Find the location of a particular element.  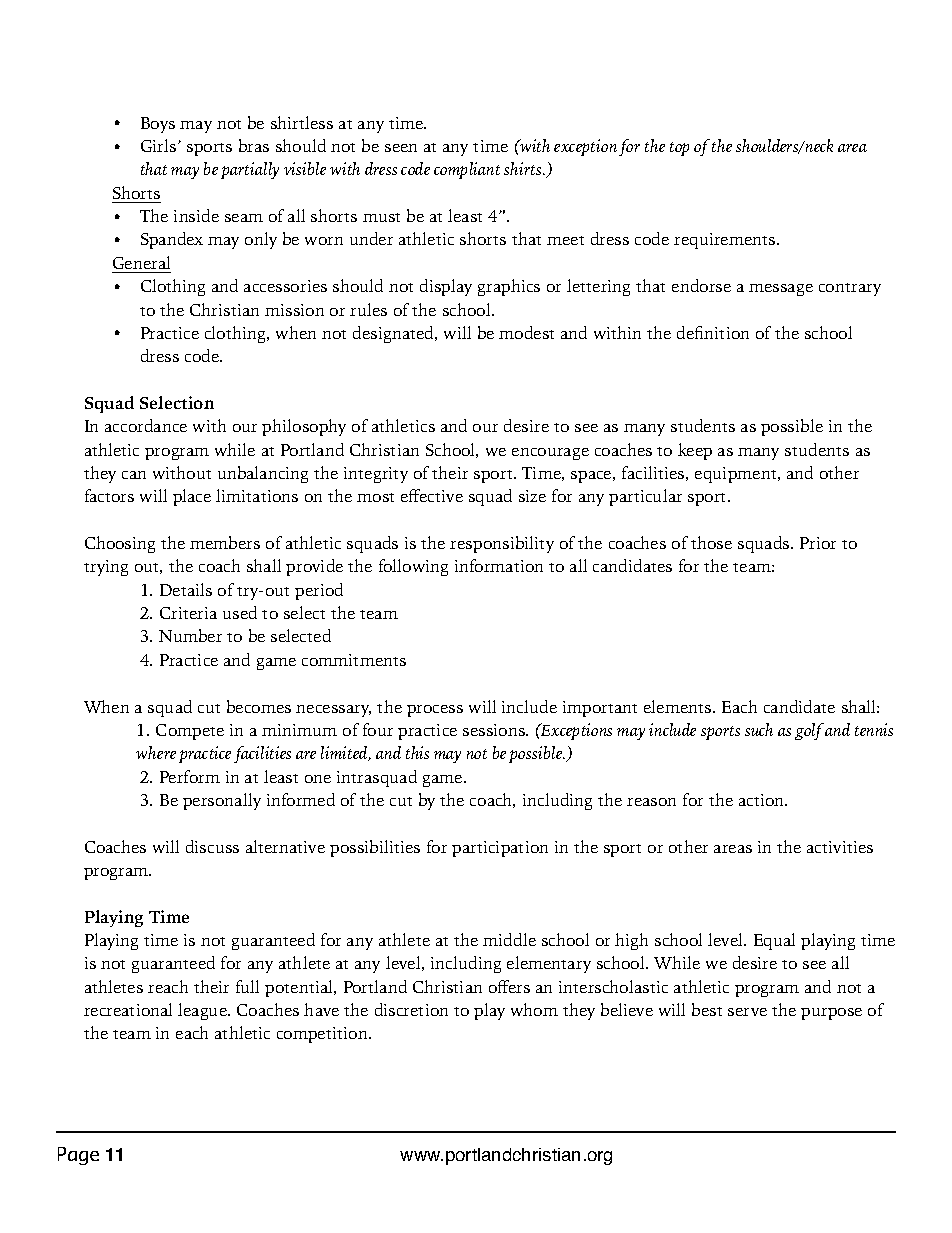

serve is located at coordinates (747, 1012).
